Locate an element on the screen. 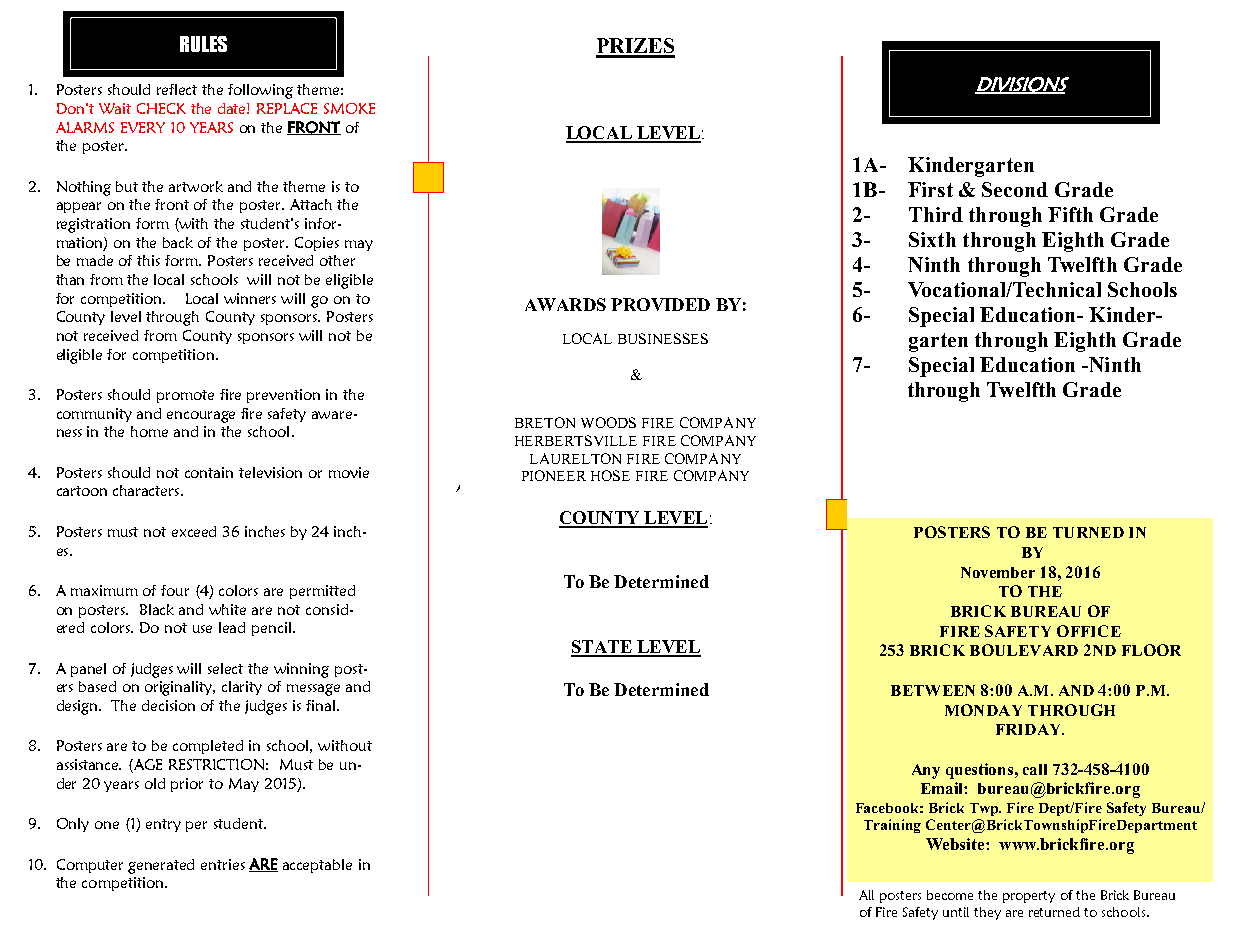  contain is located at coordinates (209, 472).
